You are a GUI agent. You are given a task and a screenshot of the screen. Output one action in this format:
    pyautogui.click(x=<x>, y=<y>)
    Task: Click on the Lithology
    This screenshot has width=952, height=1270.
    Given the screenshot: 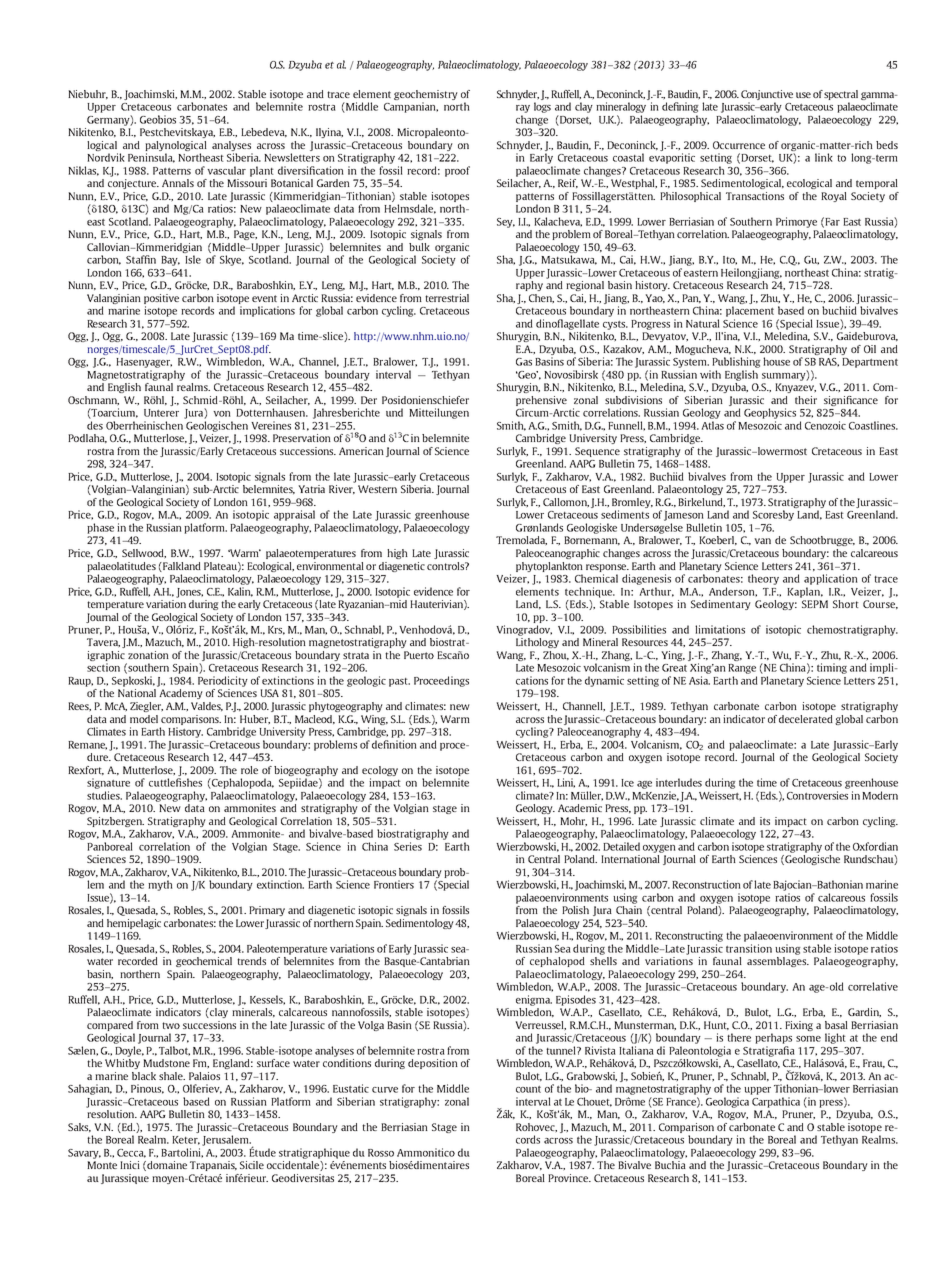 What is the action you would take?
    pyautogui.click(x=537, y=643)
